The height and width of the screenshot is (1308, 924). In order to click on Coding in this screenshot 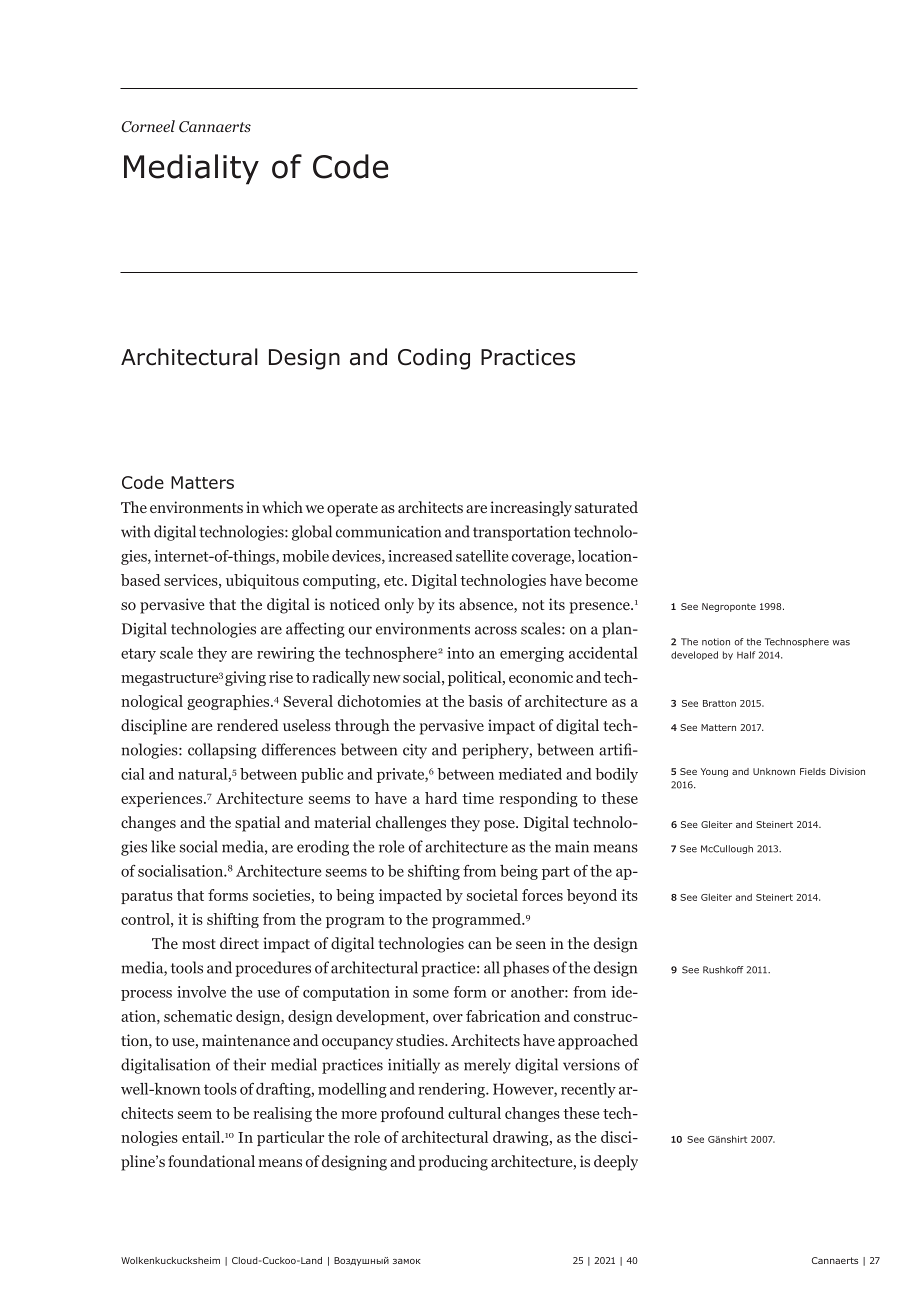, I will do `click(434, 359)`.
